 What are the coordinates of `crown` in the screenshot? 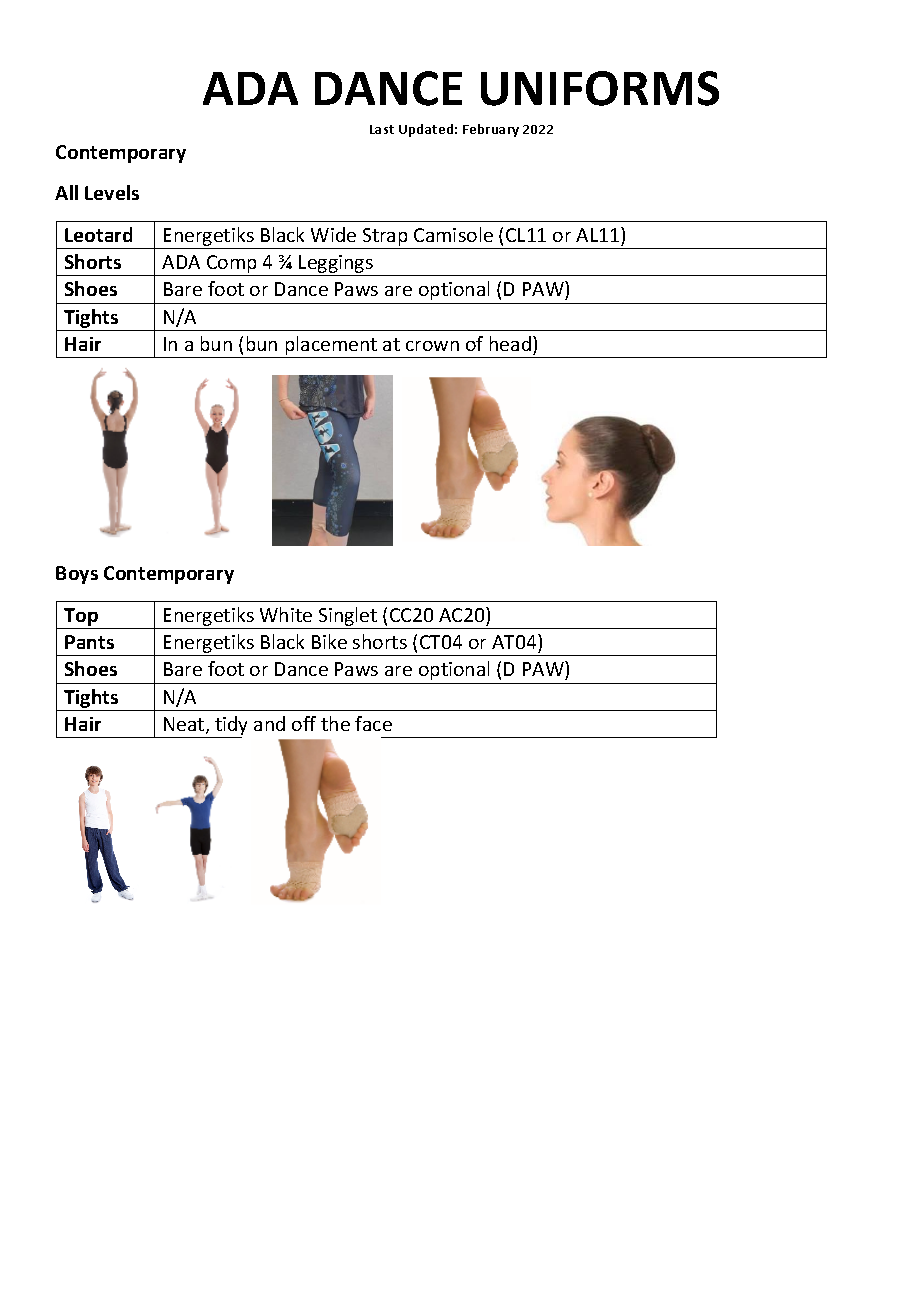 It's located at (432, 346).
